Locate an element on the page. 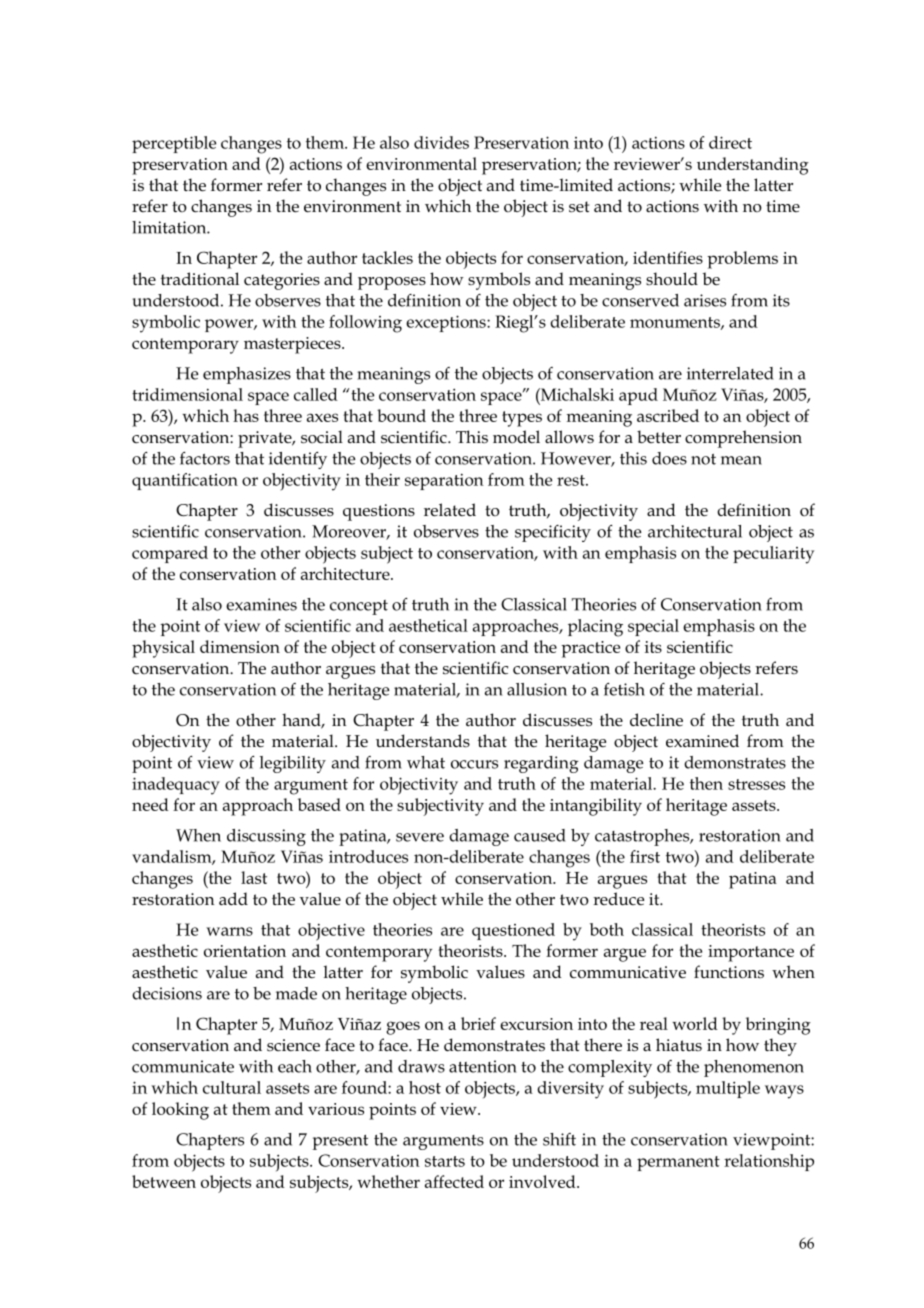 This page has width=924, height=1308. direct is located at coordinates (730, 142).
